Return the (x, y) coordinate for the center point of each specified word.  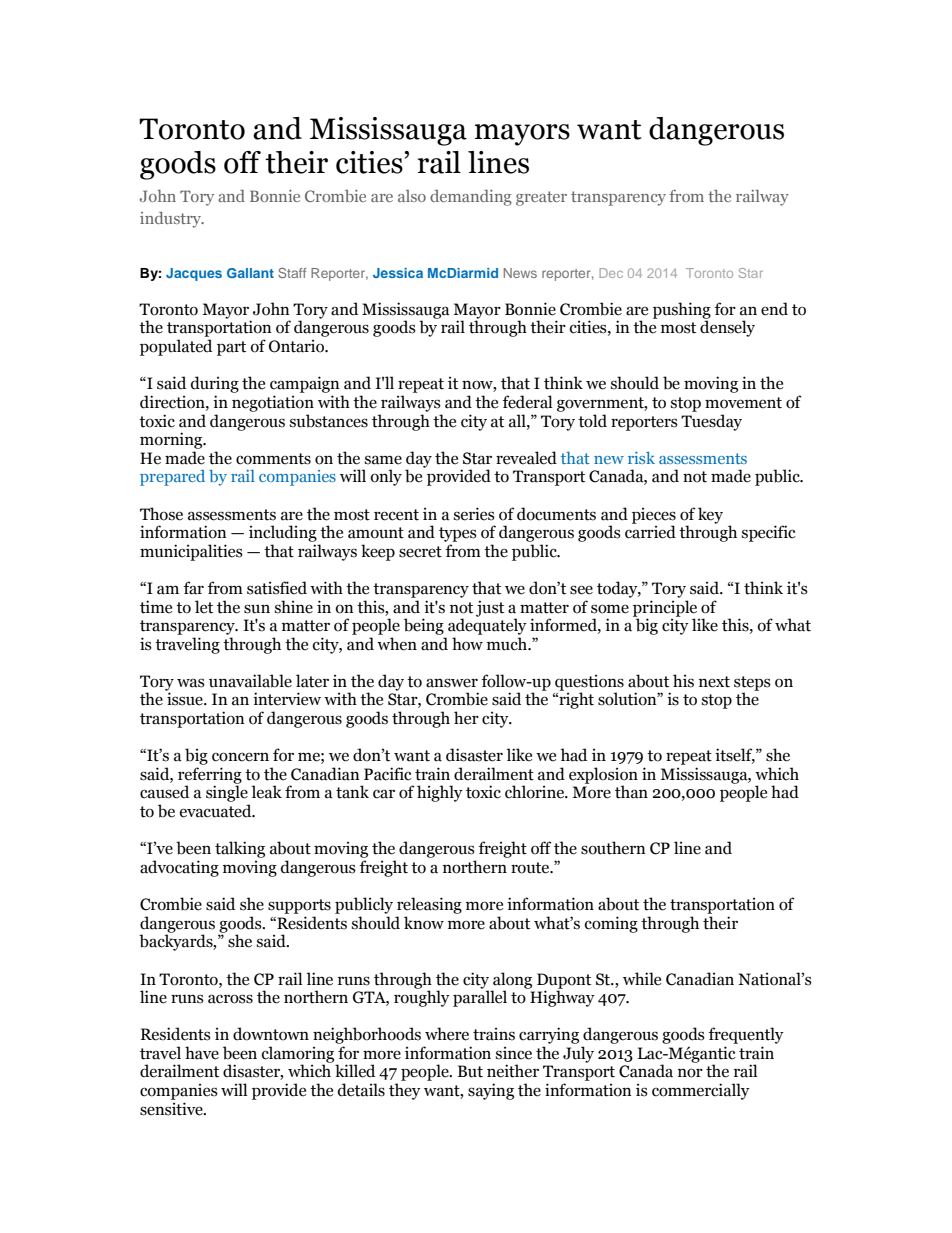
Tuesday (711, 422)
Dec (611, 273)
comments (273, 459)
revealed (526, 458)
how (467, 644)
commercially (701, 1091)
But (470, 1071)
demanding (471, 198)
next (714, 682)
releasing (429, 905)
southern (613, 848)
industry (172, 220)
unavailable (250, 681)
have (202, 1053)
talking (240, 849)
